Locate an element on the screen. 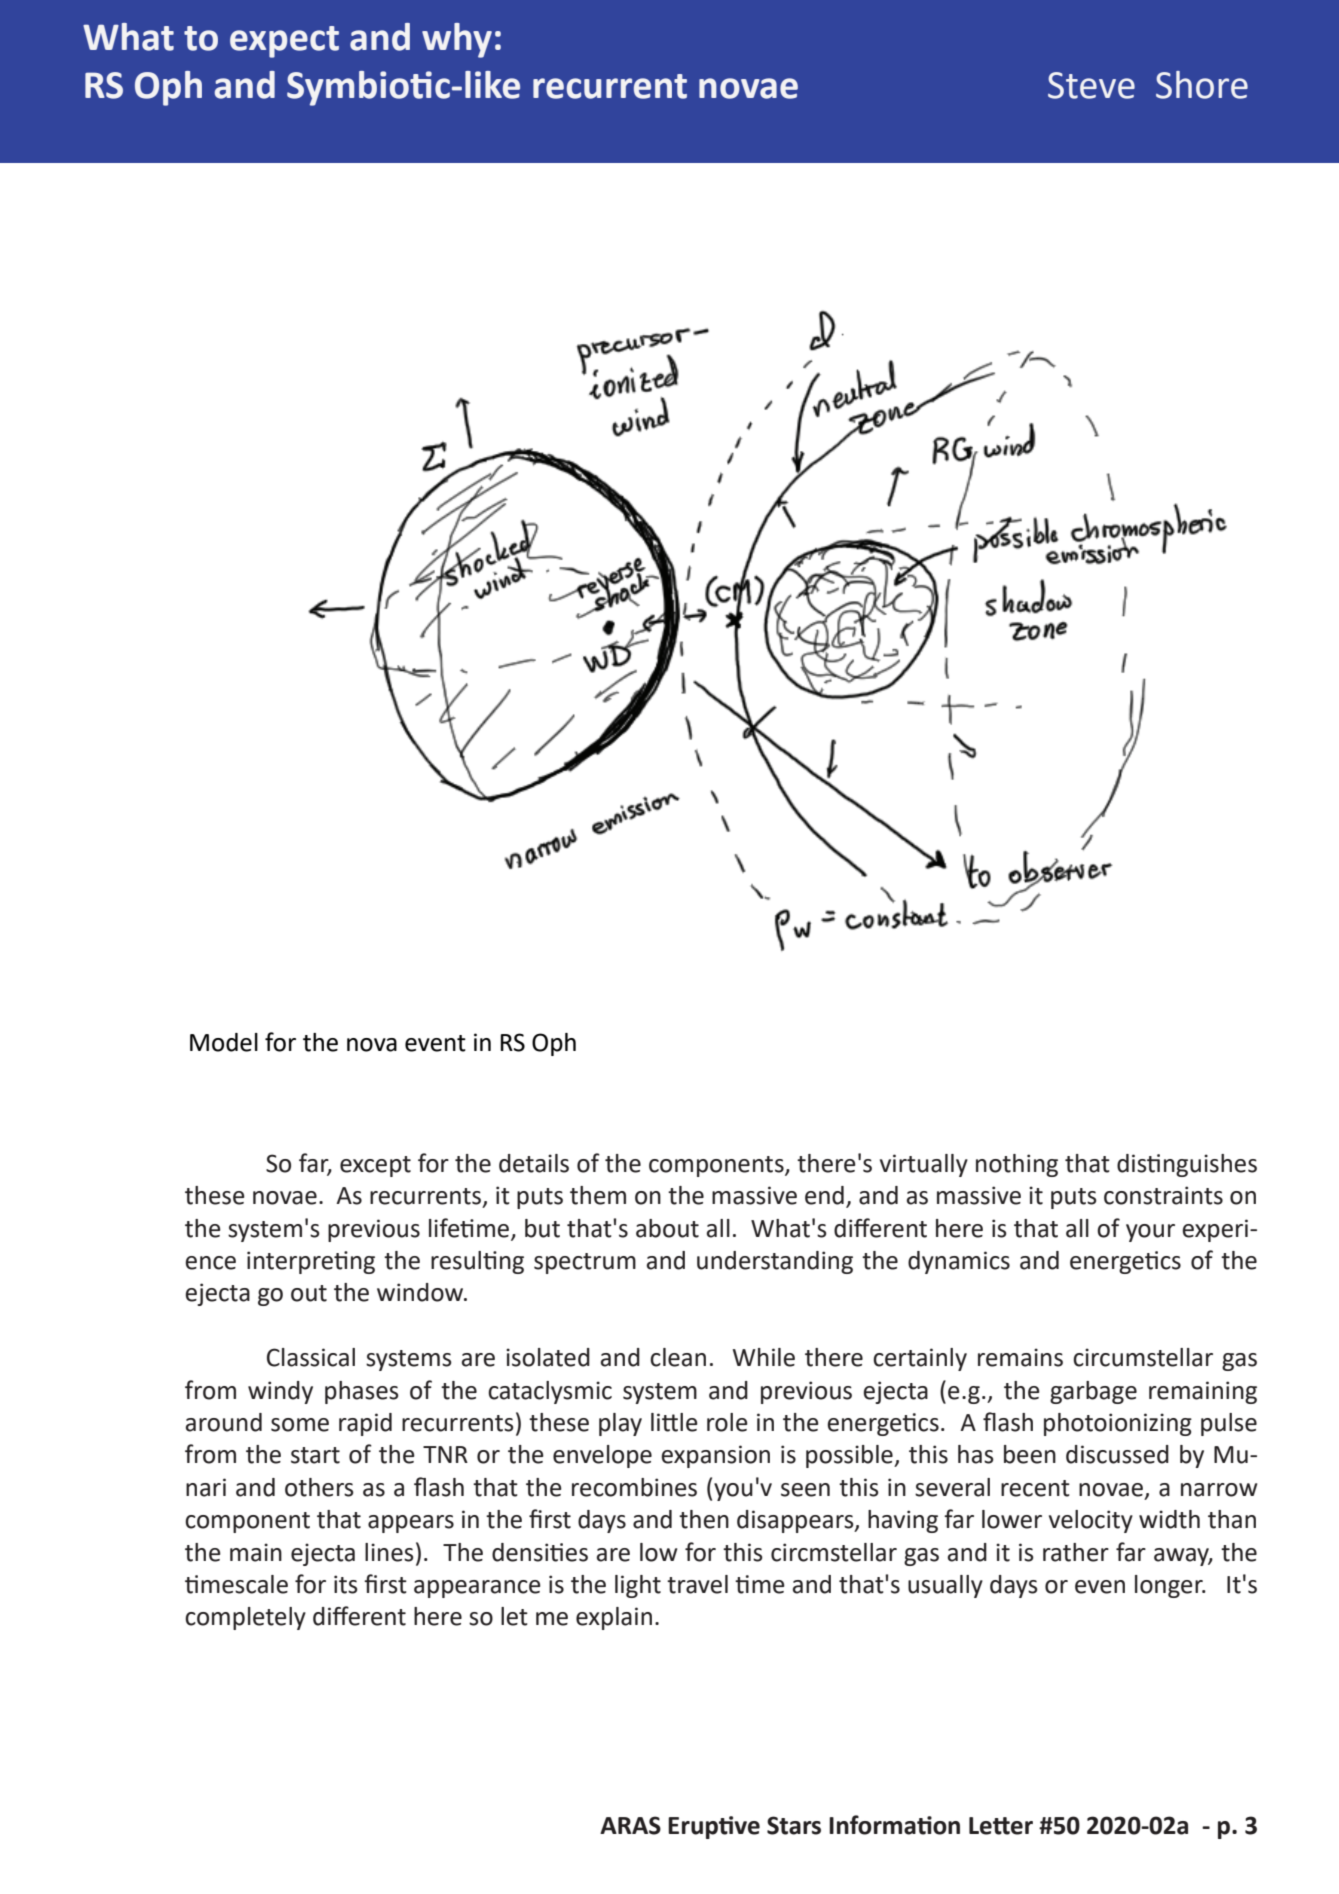 The width and height of the screenshot is (1339, 1894). Steve is located at coordinates (1091, 85).
